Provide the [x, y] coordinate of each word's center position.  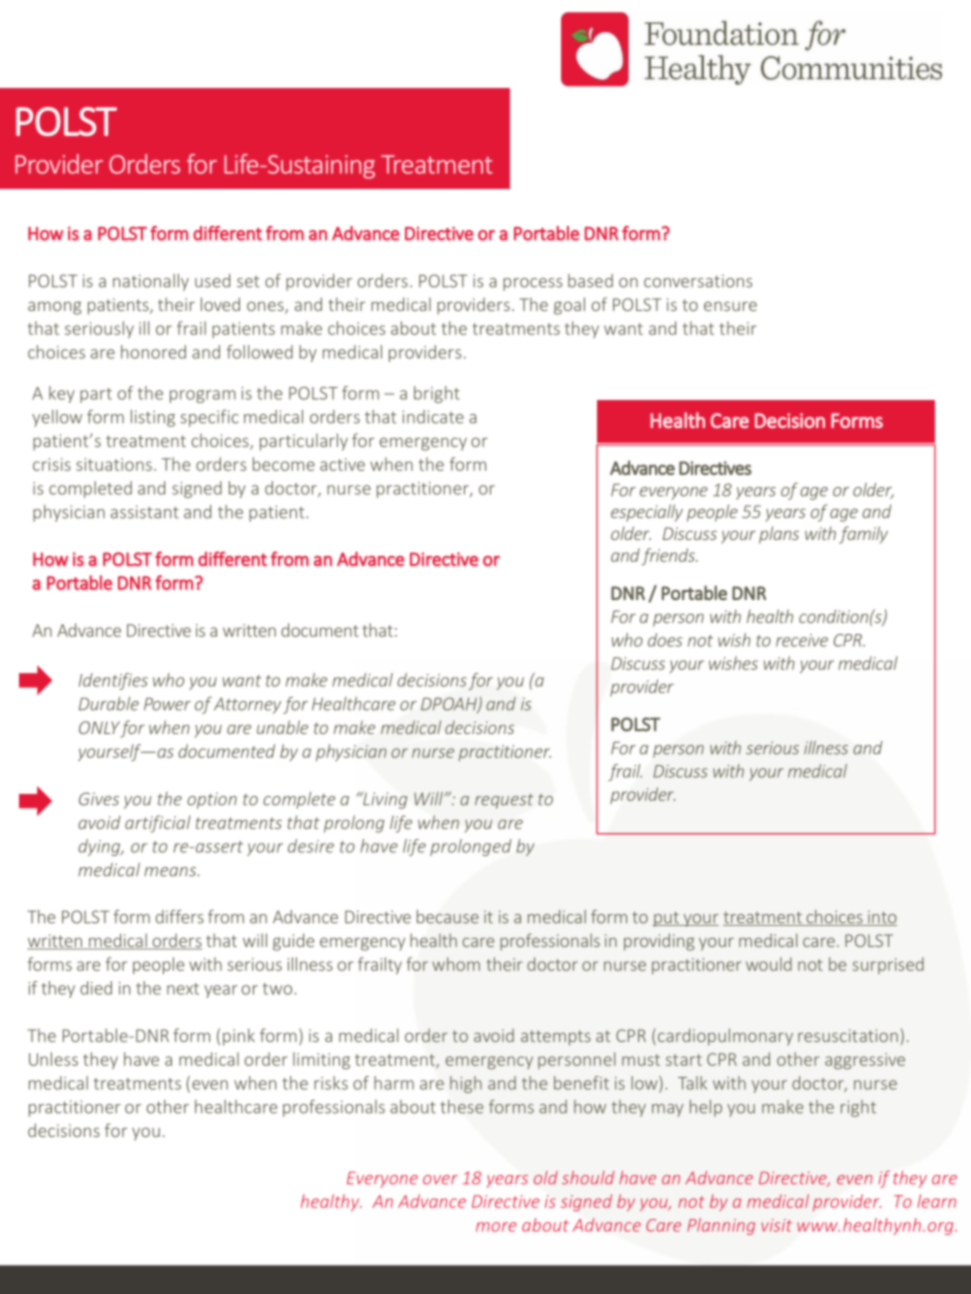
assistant [145, 512]
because [448, 917]
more [496, 1227]
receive [802, 640]
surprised [888, 965]
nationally [151, 282]
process [532, 284]
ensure [730, 306]
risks [331, 1083]
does [665, 640]
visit [776, 1225]
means [171, 872]
